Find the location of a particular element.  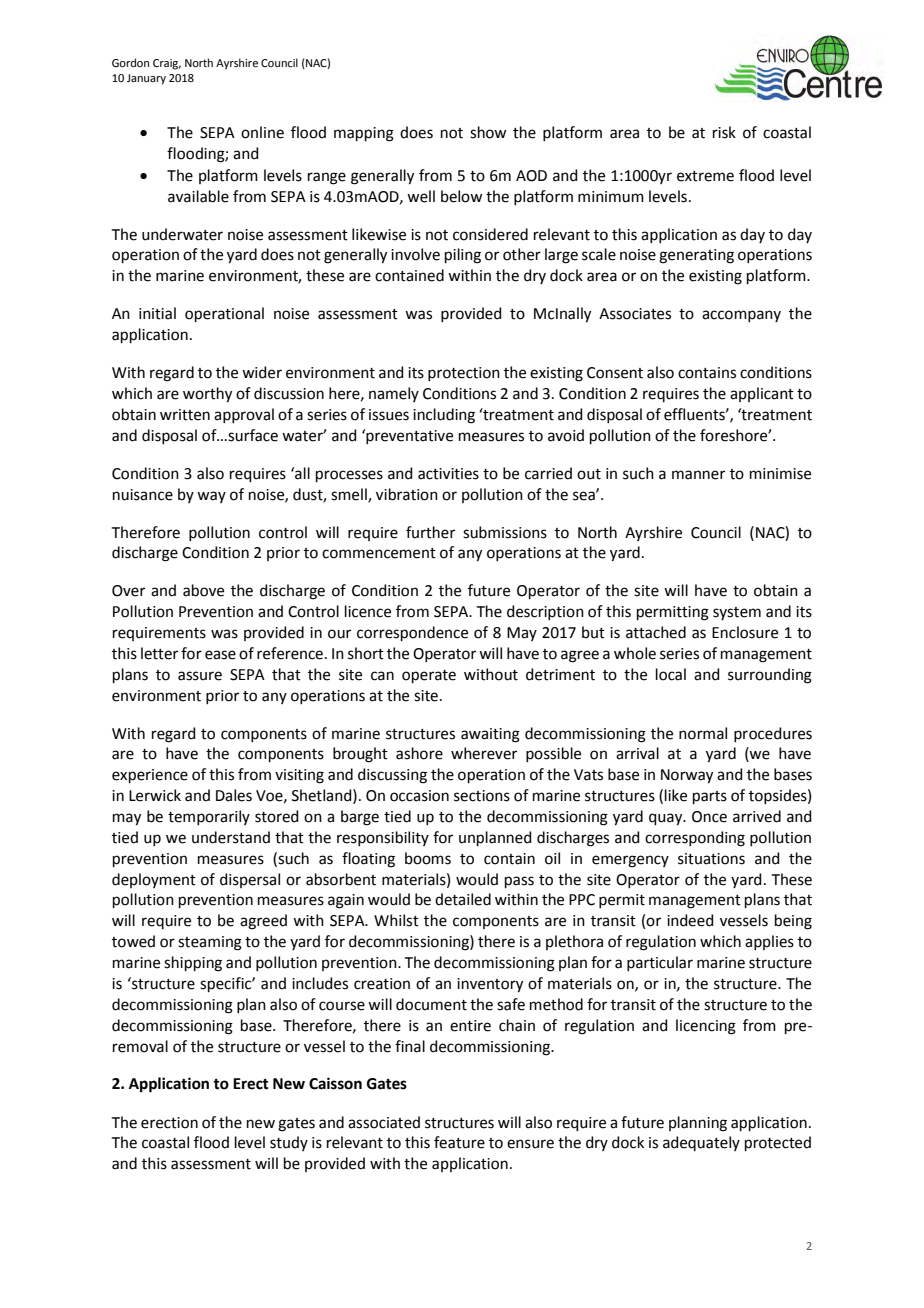

correspondence is located at coordinates (412, 633).
